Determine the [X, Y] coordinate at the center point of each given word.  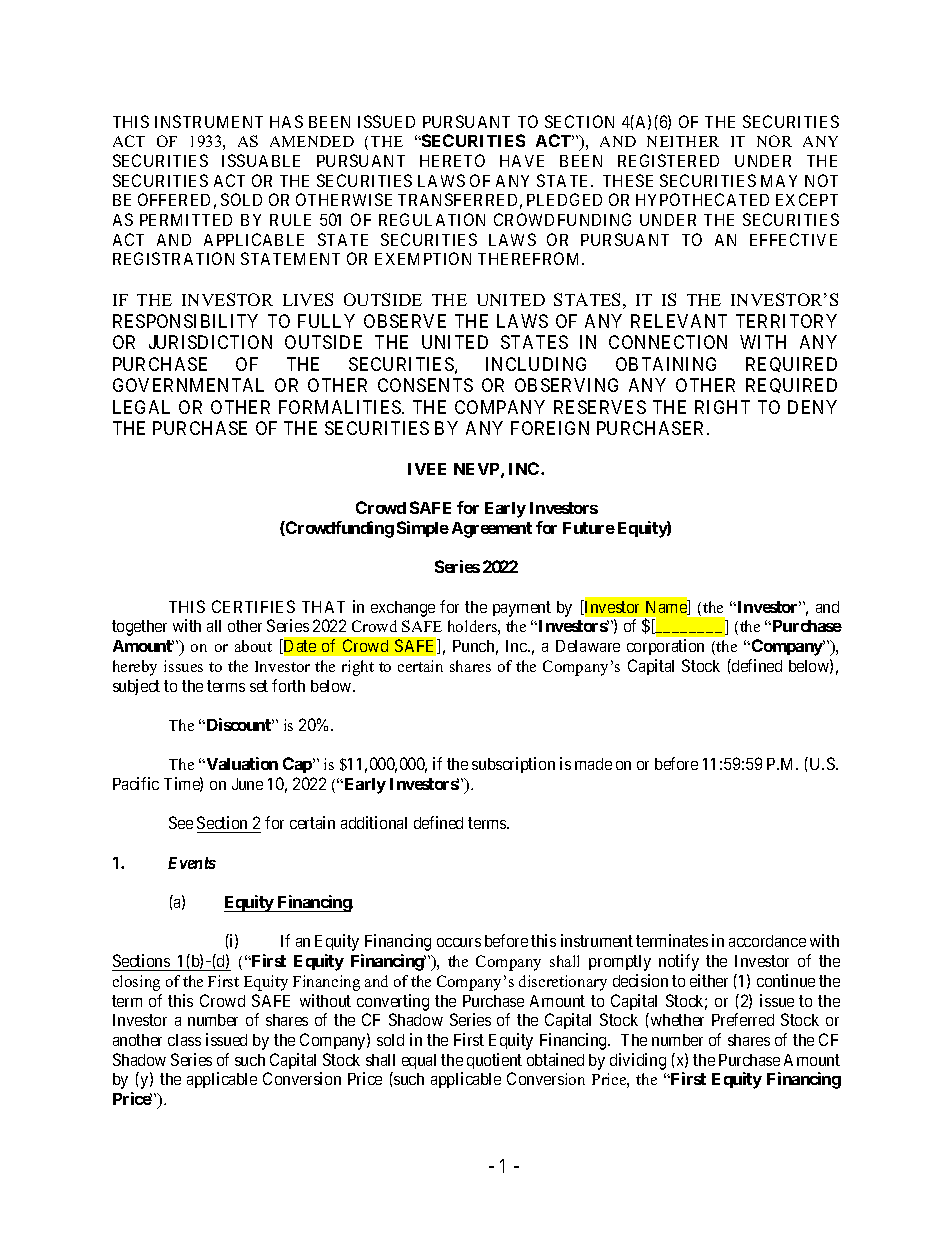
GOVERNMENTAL [188, 385]
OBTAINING [666, 364]
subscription [513, 765]
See [181, 822]
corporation [665, 647]
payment [522, 609]
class [184, 1040]
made [593, 764]
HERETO [452, 160]
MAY [779, 181]
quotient [494, 1061]
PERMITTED [186, 220]
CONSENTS [425, 385]
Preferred [743, 1019]
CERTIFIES [253, 606]
